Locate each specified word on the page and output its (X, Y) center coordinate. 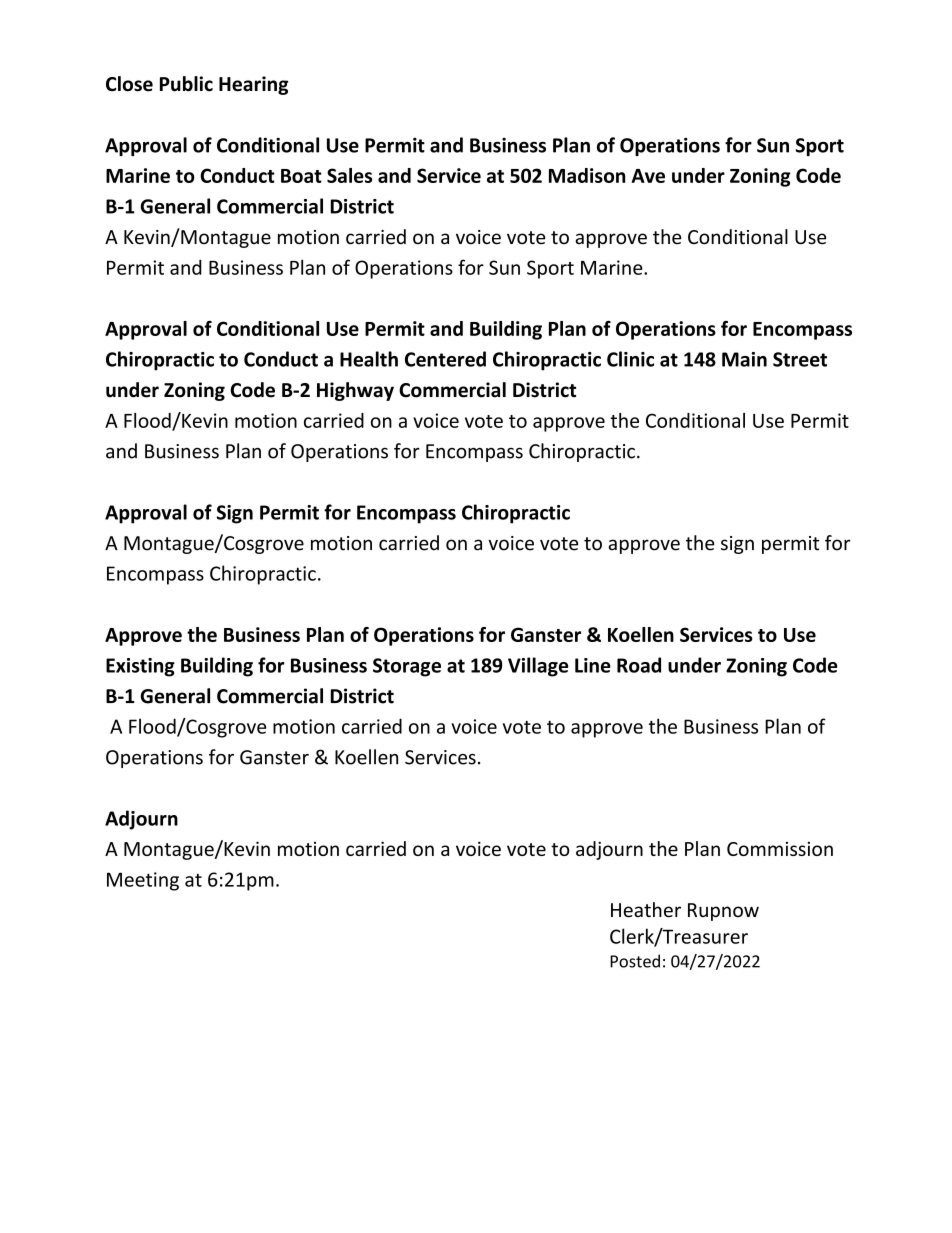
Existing (140, 667)
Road (639, 665)
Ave (648, 176)
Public (186, 84)
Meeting (143, 881)
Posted (635, 961)
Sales (349, 175)
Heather (646, 910)
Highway (355, 391)
